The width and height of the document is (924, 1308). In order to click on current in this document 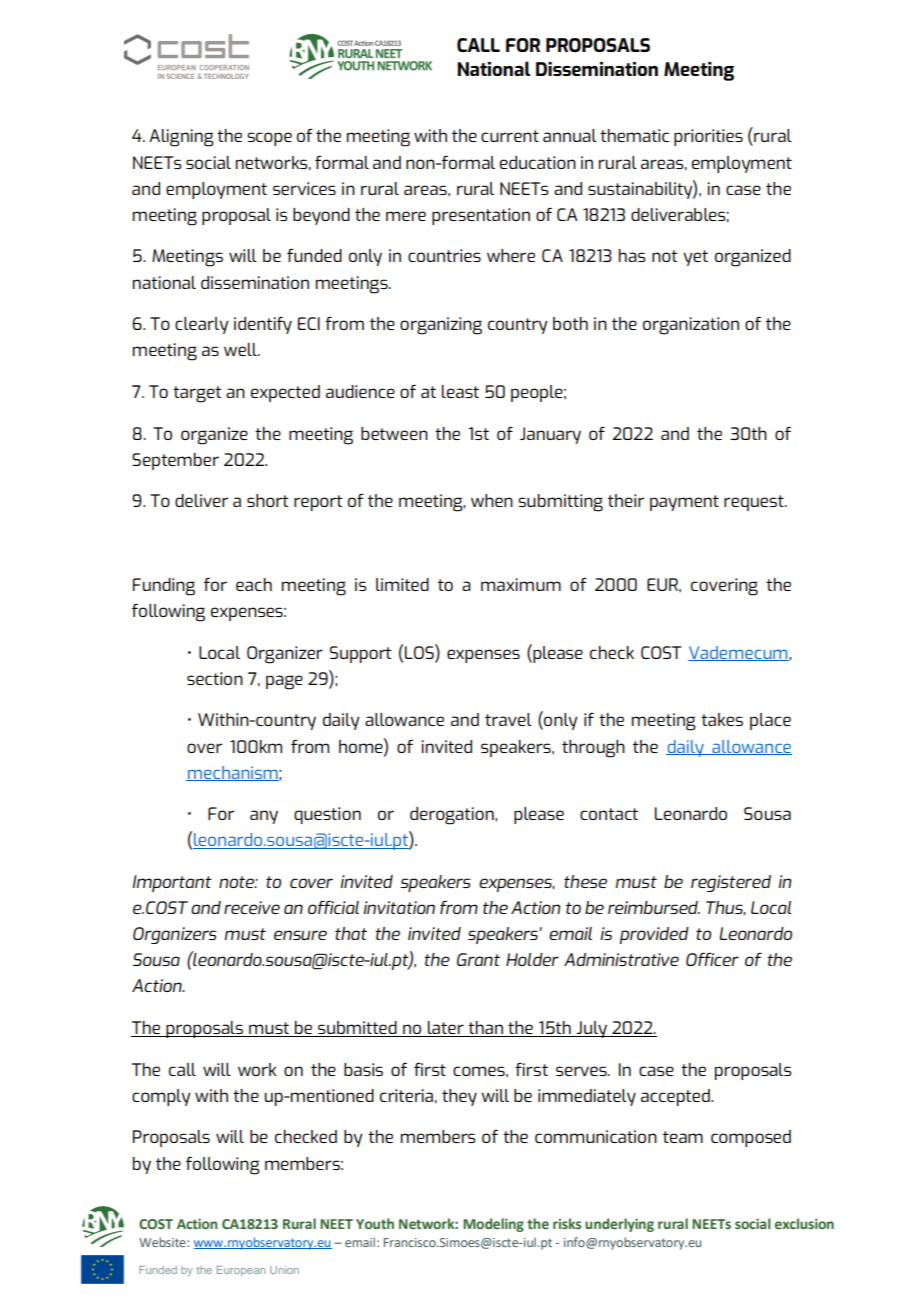, I will do `click(510, 136)`.
